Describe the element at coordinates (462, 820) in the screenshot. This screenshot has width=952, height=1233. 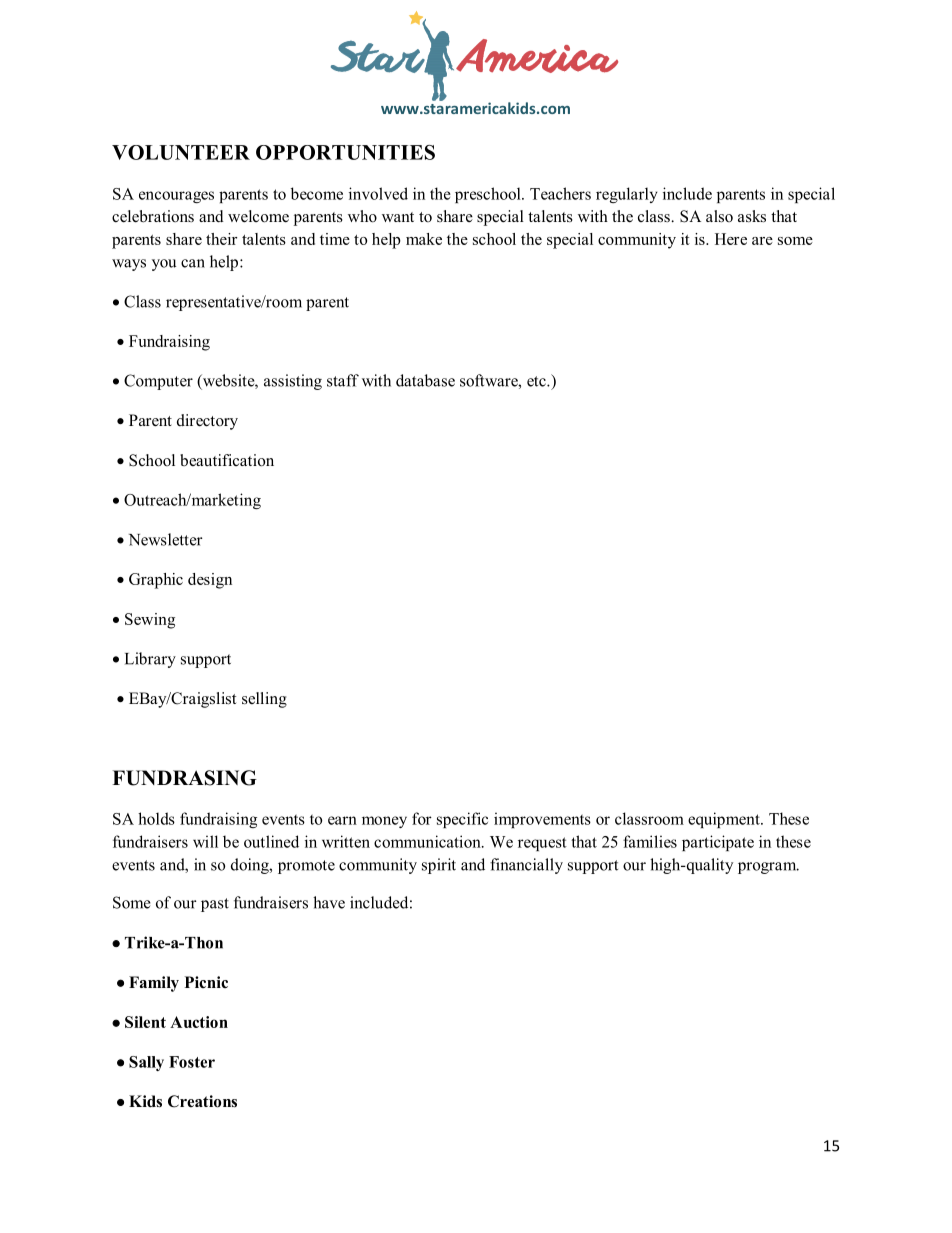
I see `specific` at that location.
